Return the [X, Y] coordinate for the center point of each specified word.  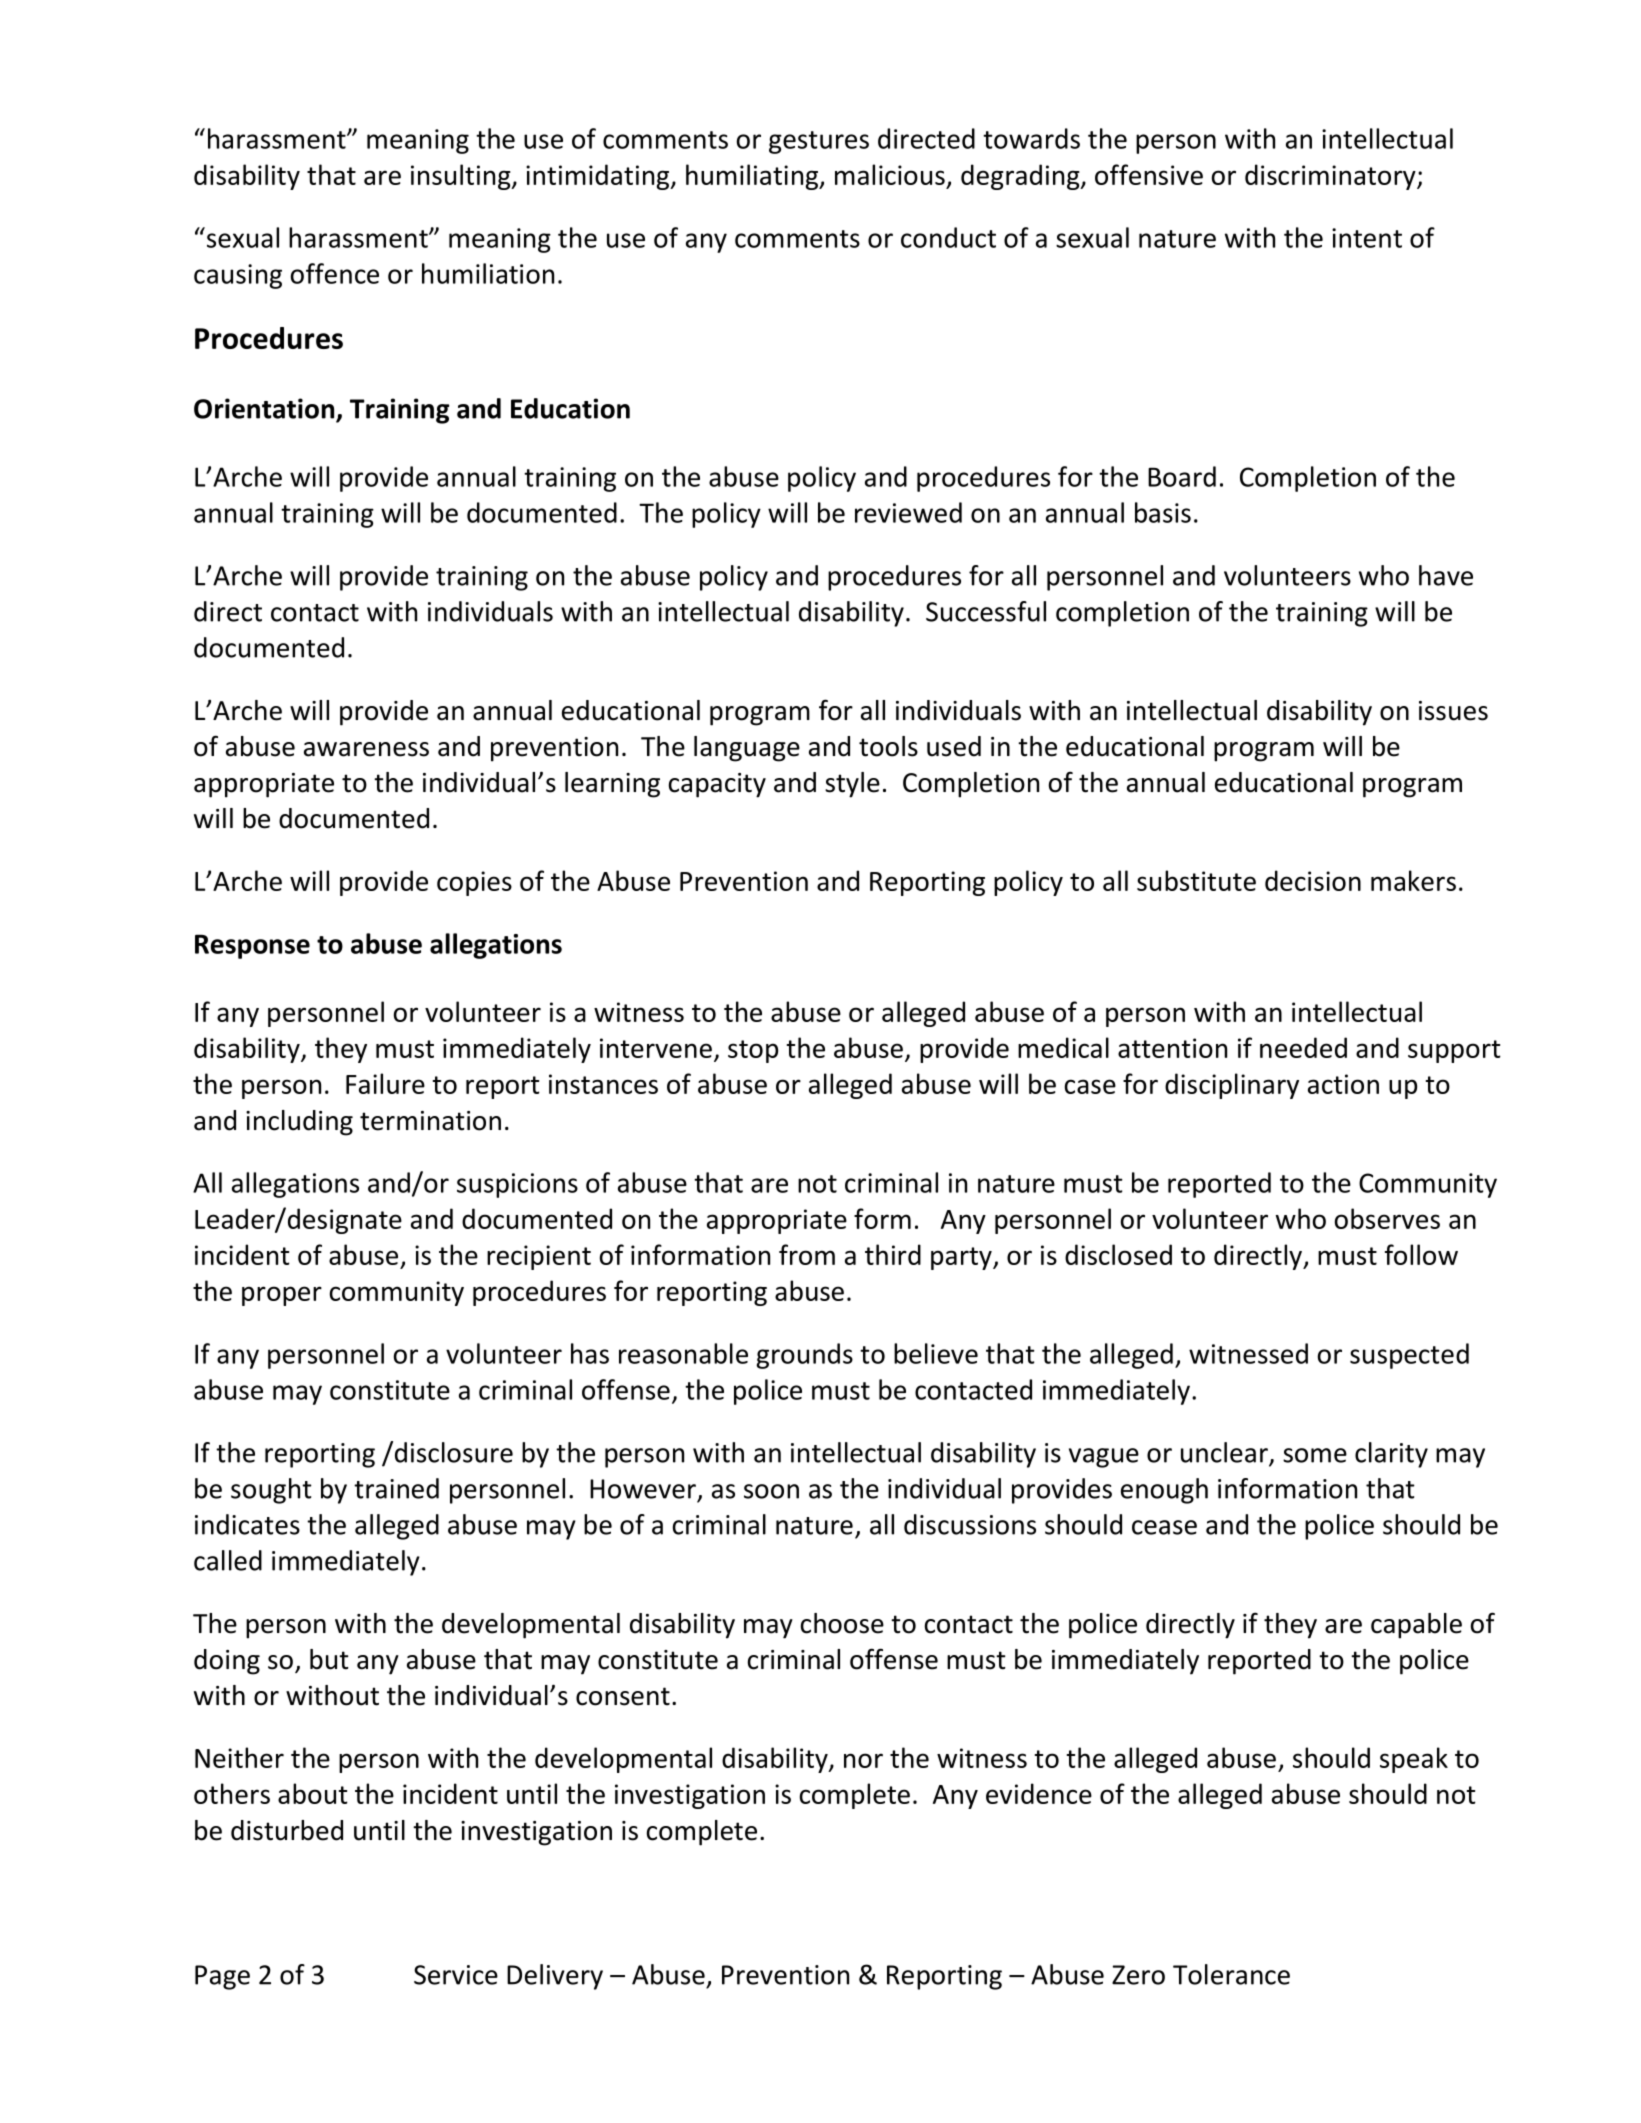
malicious [890, 174]
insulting [462, 177]
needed [1303, 1047]
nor [863, 1760]
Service [456, 1975]
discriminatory [1331, 177]
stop [753, 1051]
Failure [385, 1083]
